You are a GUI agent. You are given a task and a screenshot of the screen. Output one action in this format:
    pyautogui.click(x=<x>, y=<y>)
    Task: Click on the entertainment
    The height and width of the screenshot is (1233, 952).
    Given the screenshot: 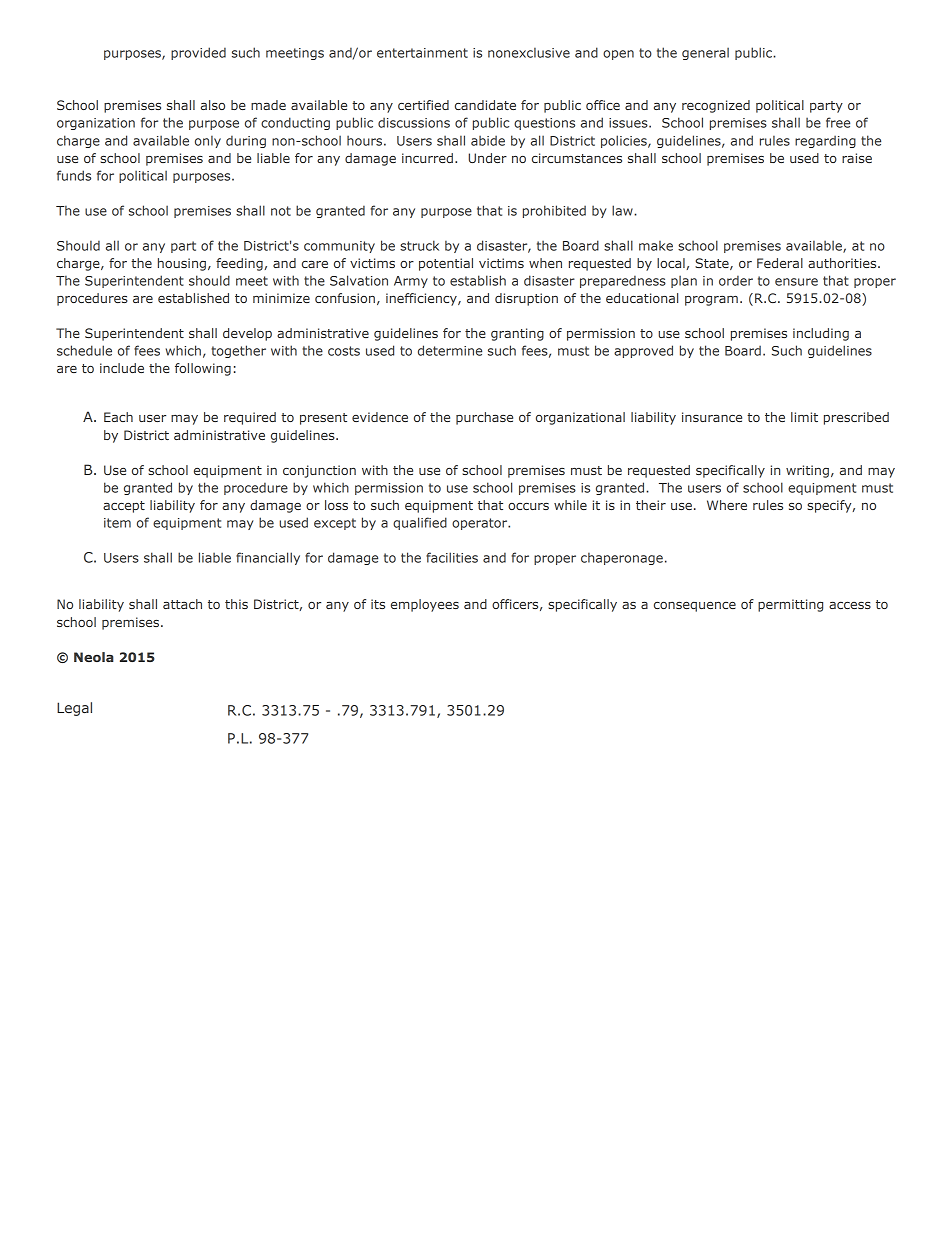 What is the action you would take?
    pyautogui.click(x=422, y=53)
